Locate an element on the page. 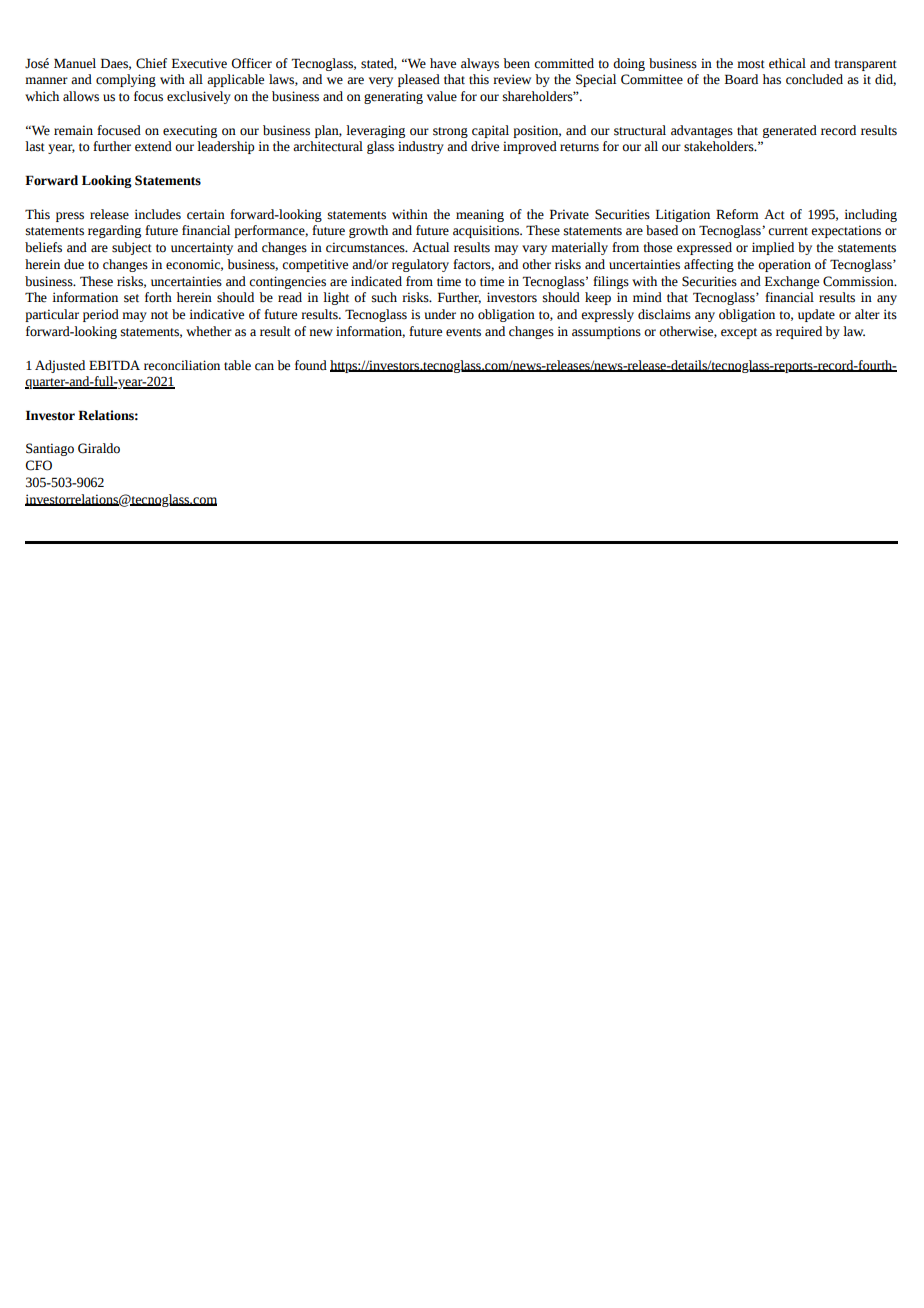 The width and height of the page is (924, 1308). found is located at coordinates (311, 365).
